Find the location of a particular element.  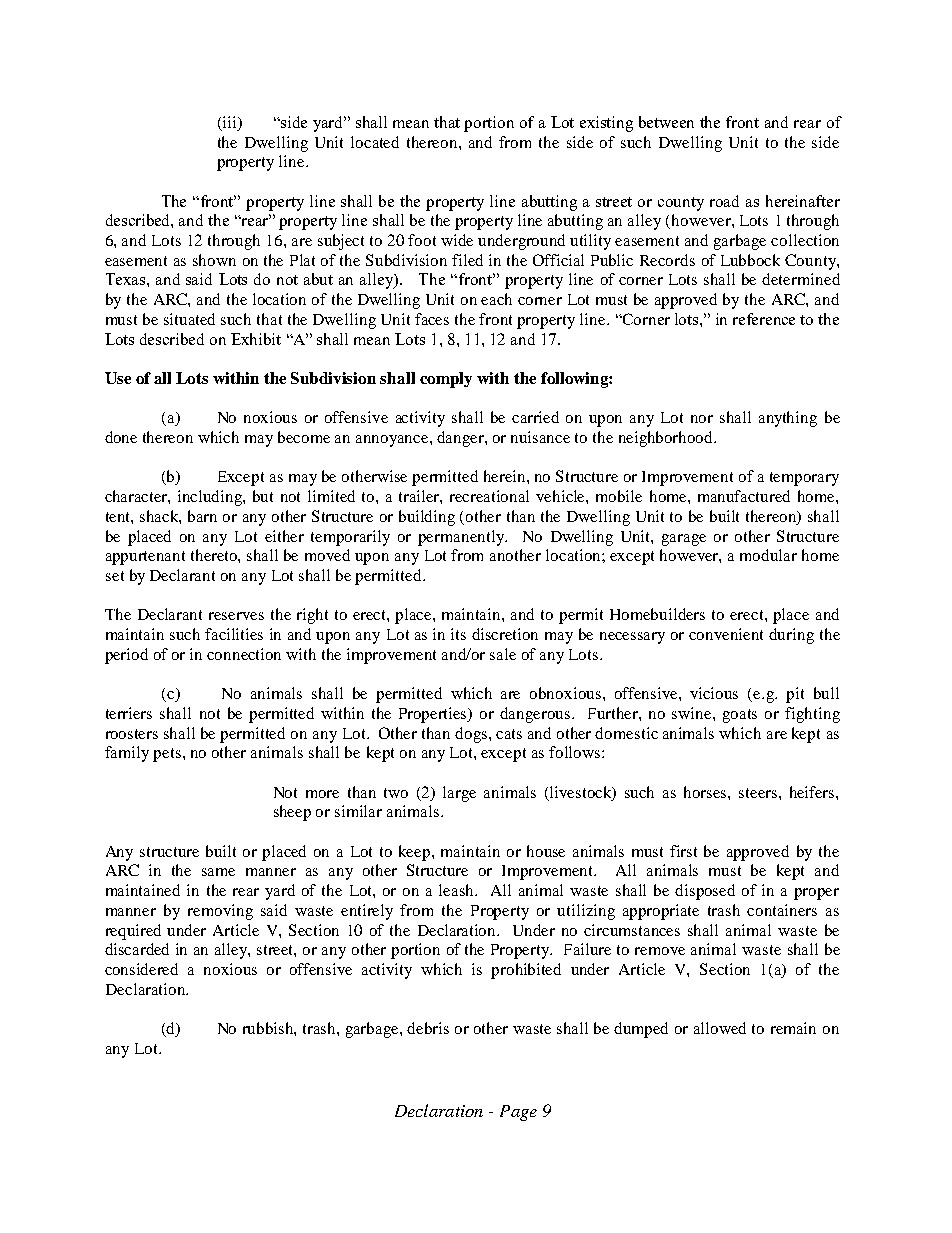

large is located at coordinates (459, 794).
